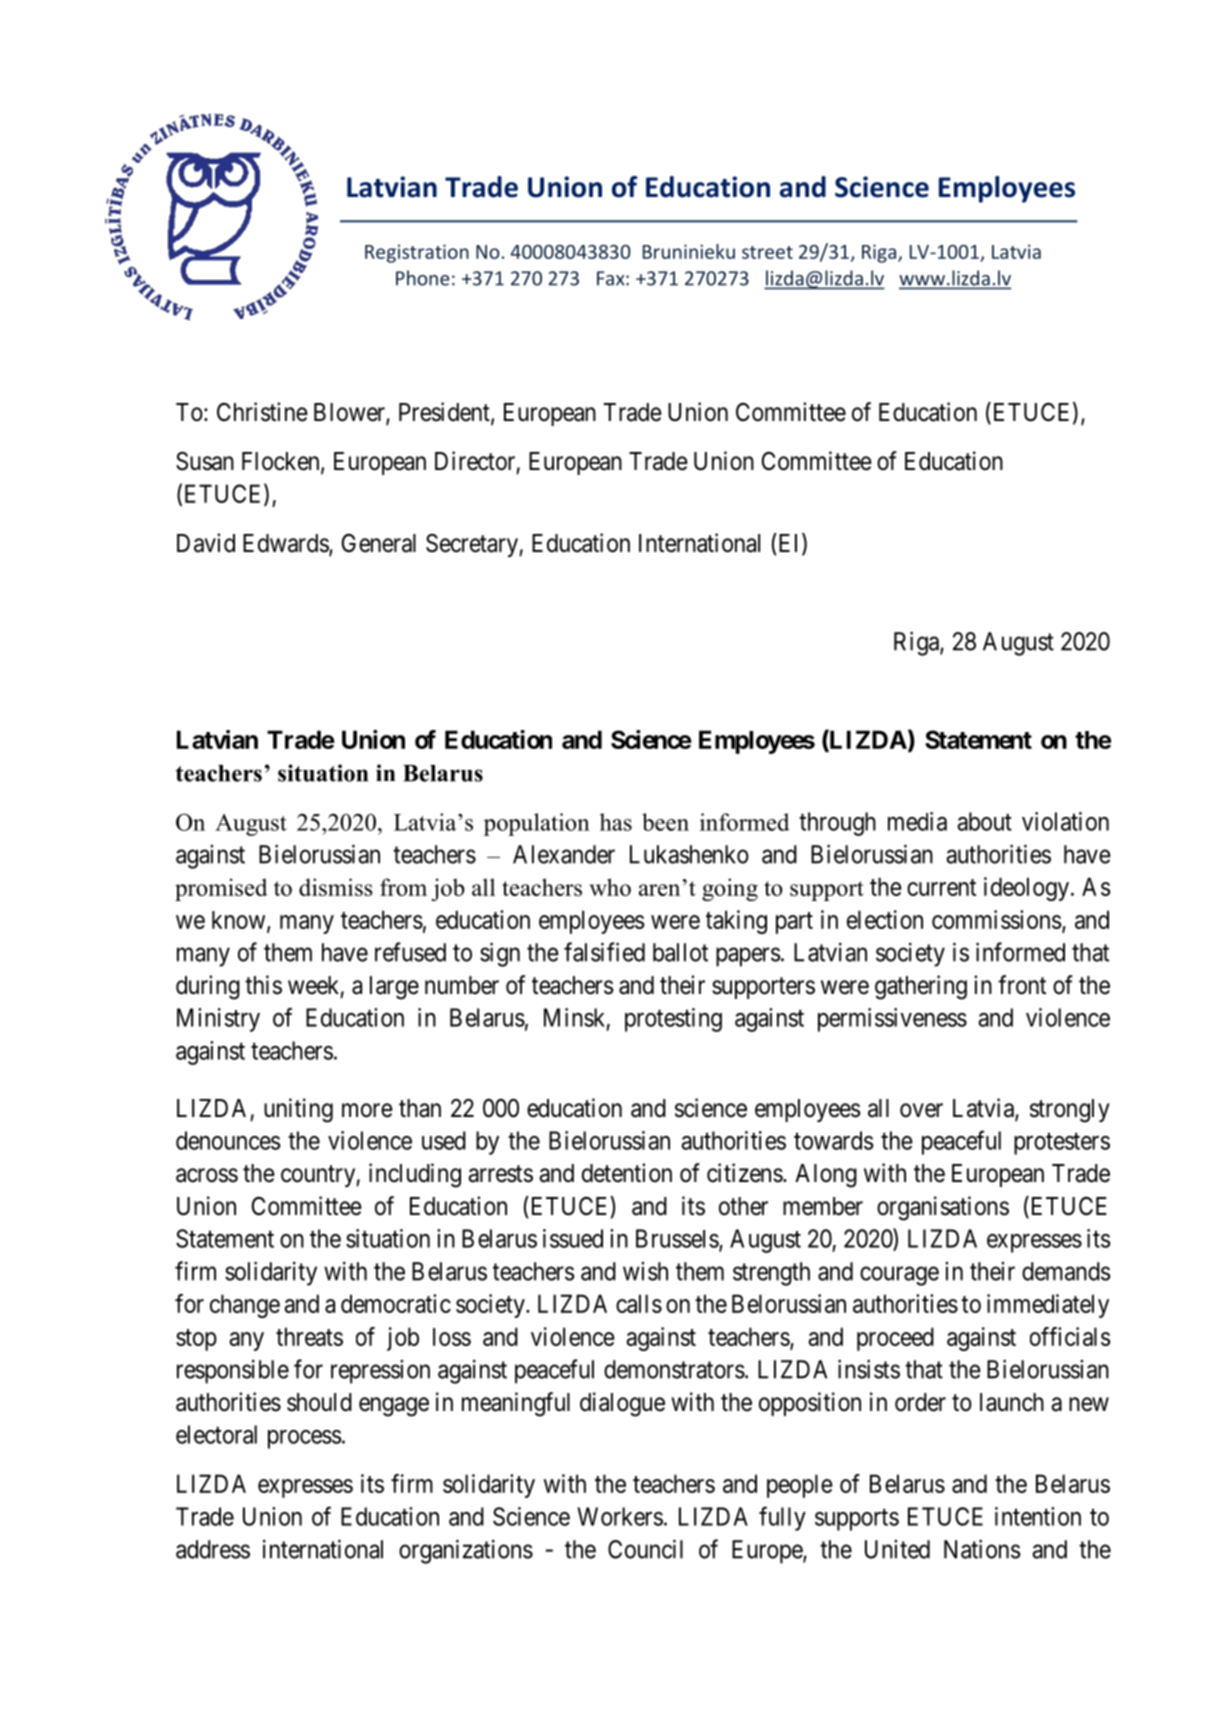 This page has height=1734, width=1226. I want to click on commissions, so click(996, 919).
